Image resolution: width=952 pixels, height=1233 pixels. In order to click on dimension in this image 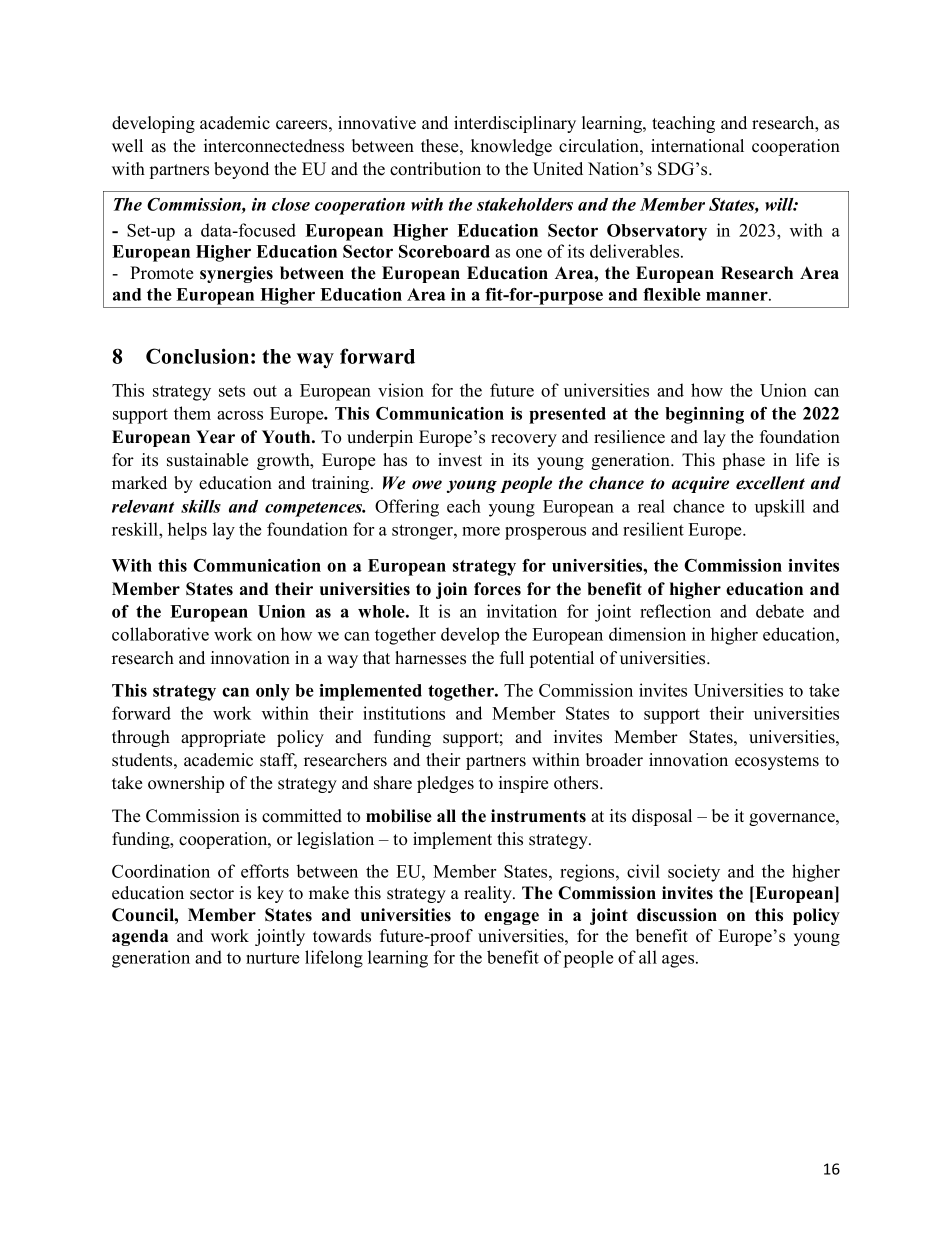, I will do `click(647, 634)`.
